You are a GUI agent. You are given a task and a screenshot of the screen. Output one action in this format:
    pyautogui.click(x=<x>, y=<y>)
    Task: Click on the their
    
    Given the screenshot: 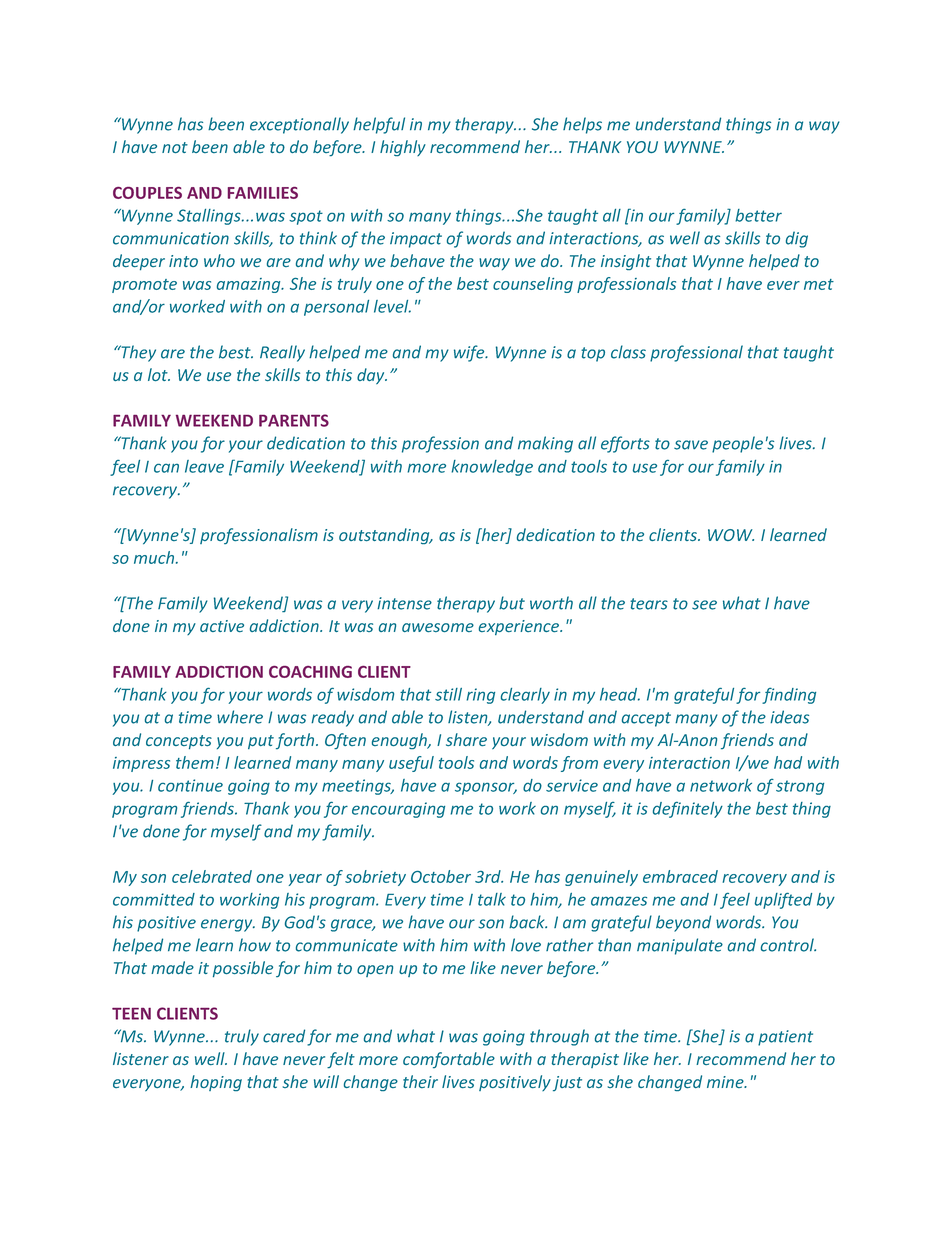 What is the action you would take?
    pyautogui.click(x=420, y=1081)
